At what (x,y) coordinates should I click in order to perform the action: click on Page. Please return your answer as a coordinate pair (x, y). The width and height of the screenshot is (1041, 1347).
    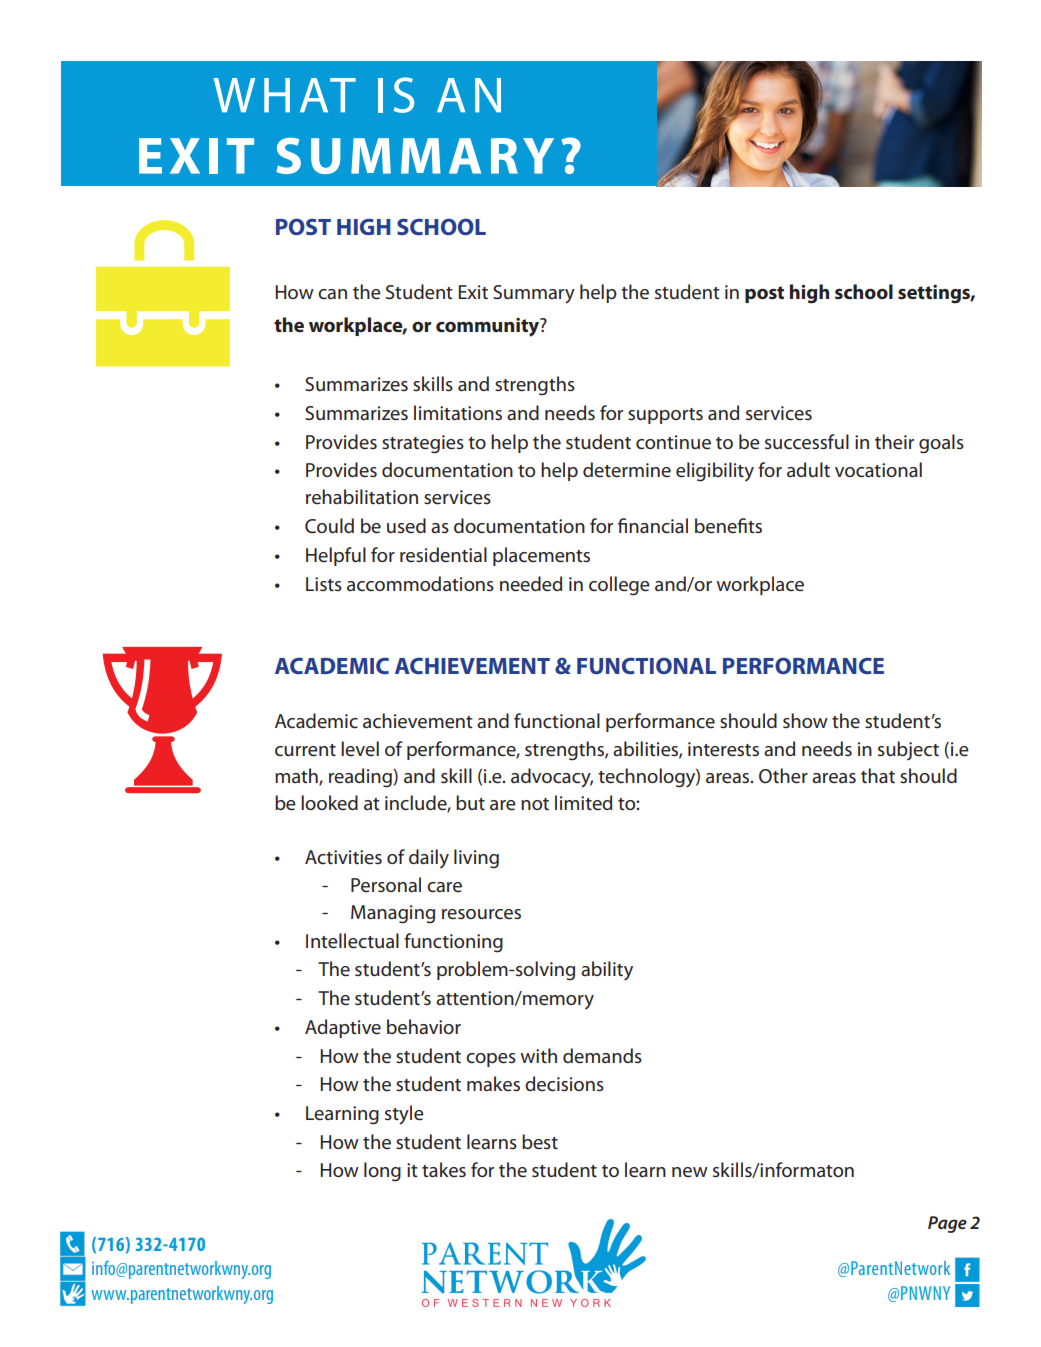
    Looking at the image, I should click on (947, 1224).
